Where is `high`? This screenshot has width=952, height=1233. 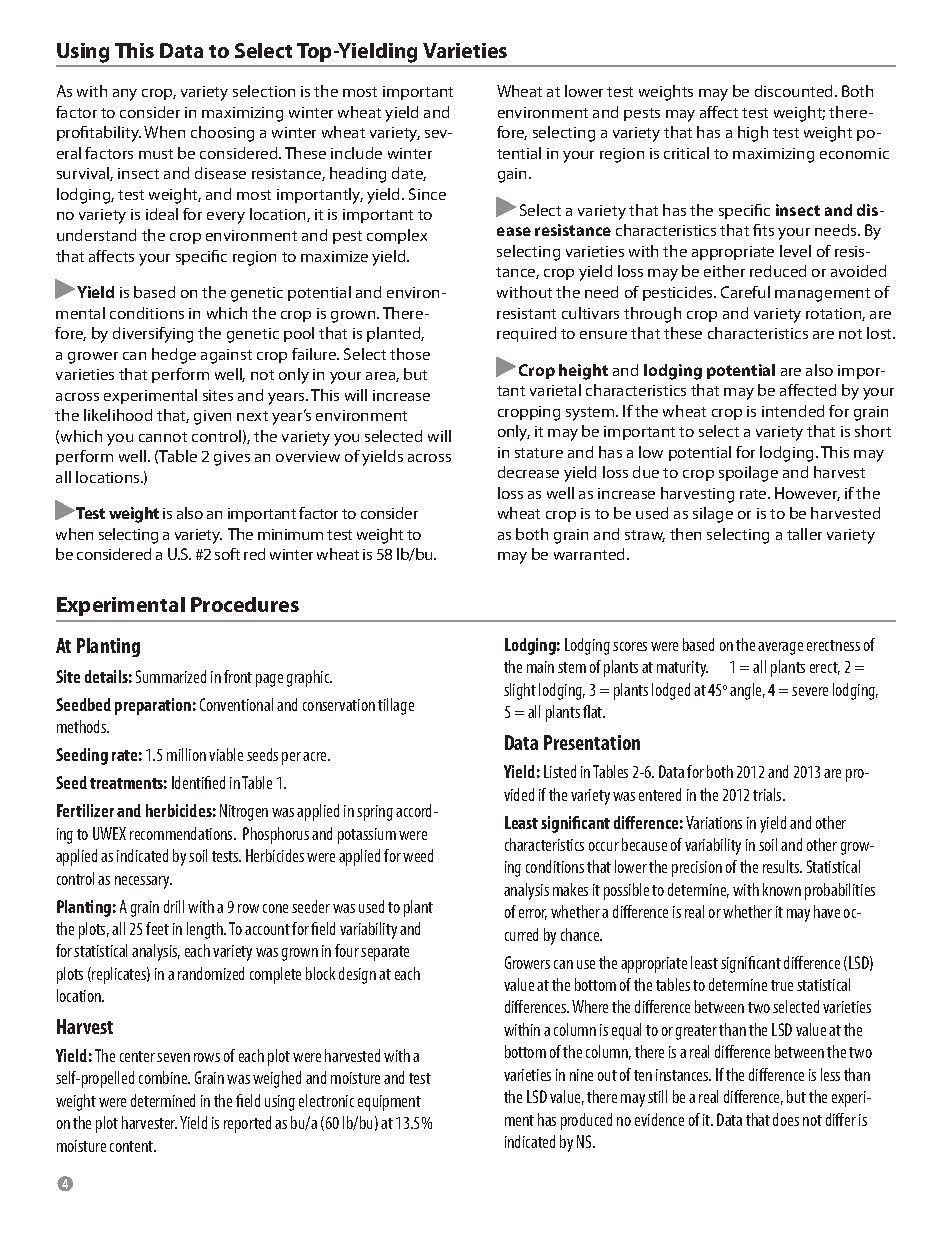
high is located at coordinates (753, 134).
